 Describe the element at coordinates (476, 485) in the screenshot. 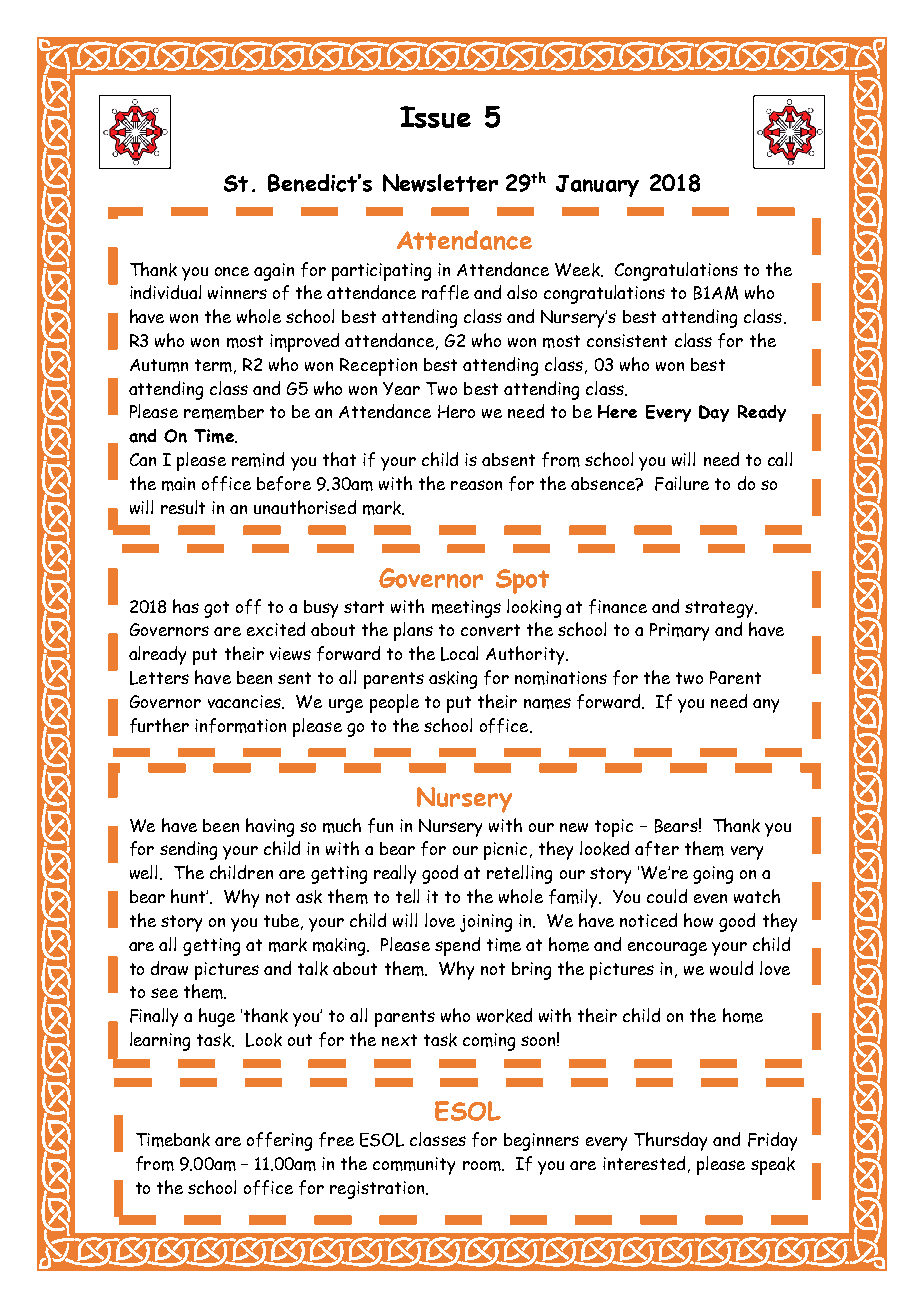

I see `reason` at that location.
